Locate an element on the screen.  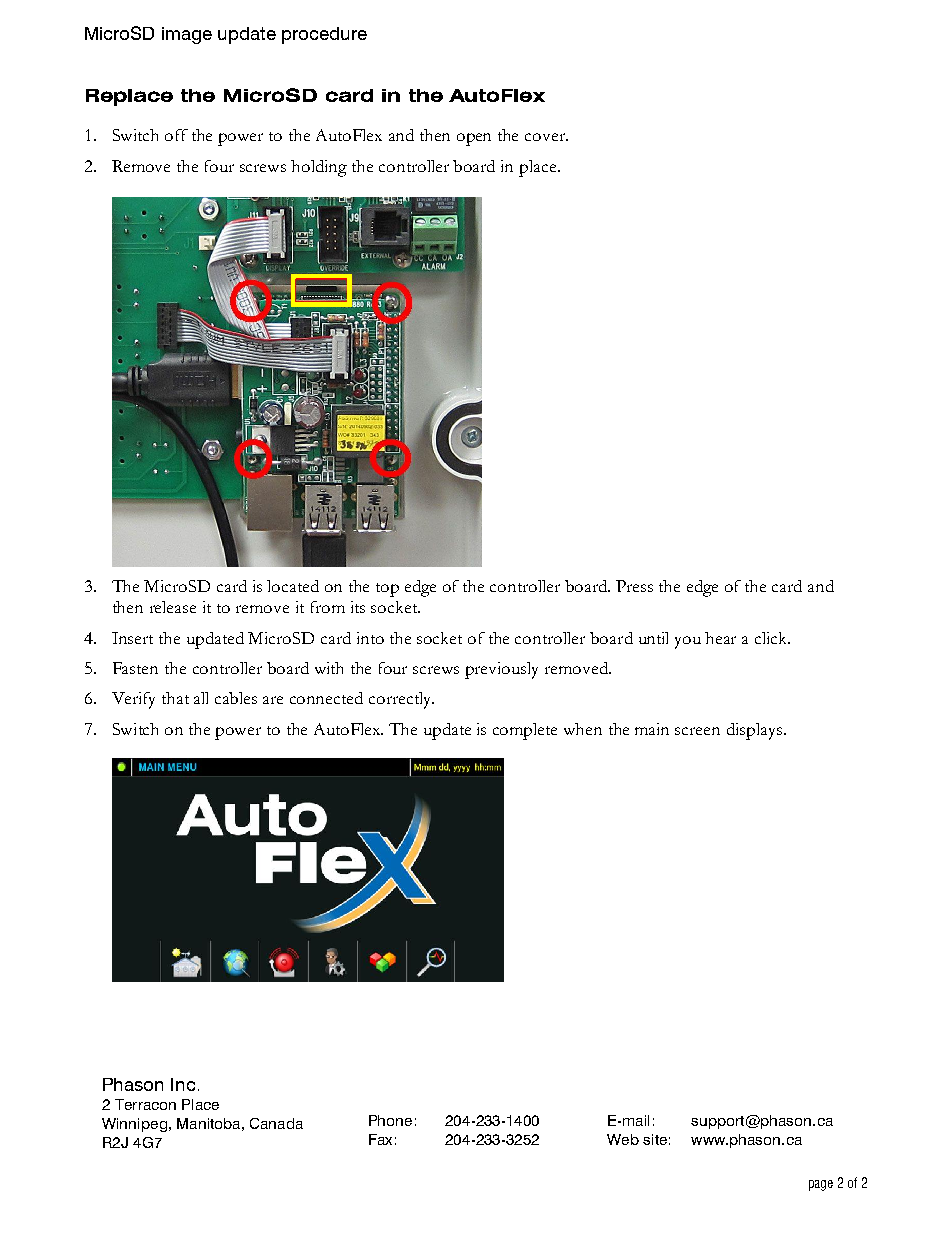
open is located at coordinates (474, 139).
